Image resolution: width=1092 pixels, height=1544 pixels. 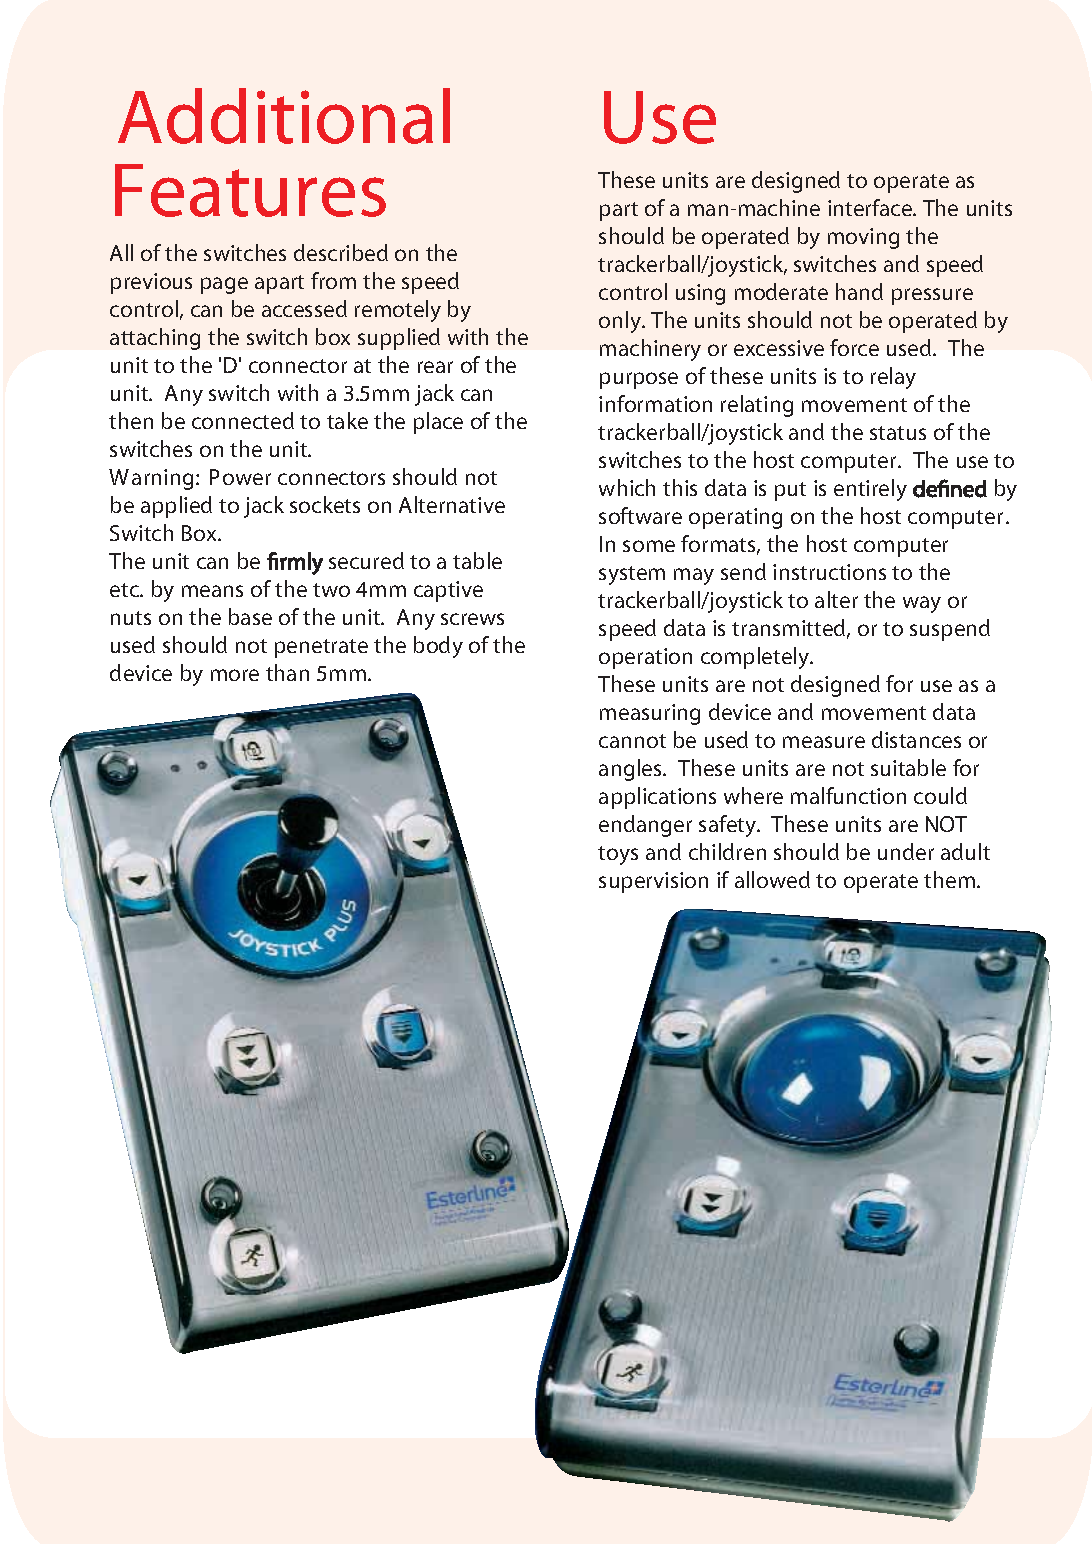 I want to click on supervision, so click(x=653, y=882).
